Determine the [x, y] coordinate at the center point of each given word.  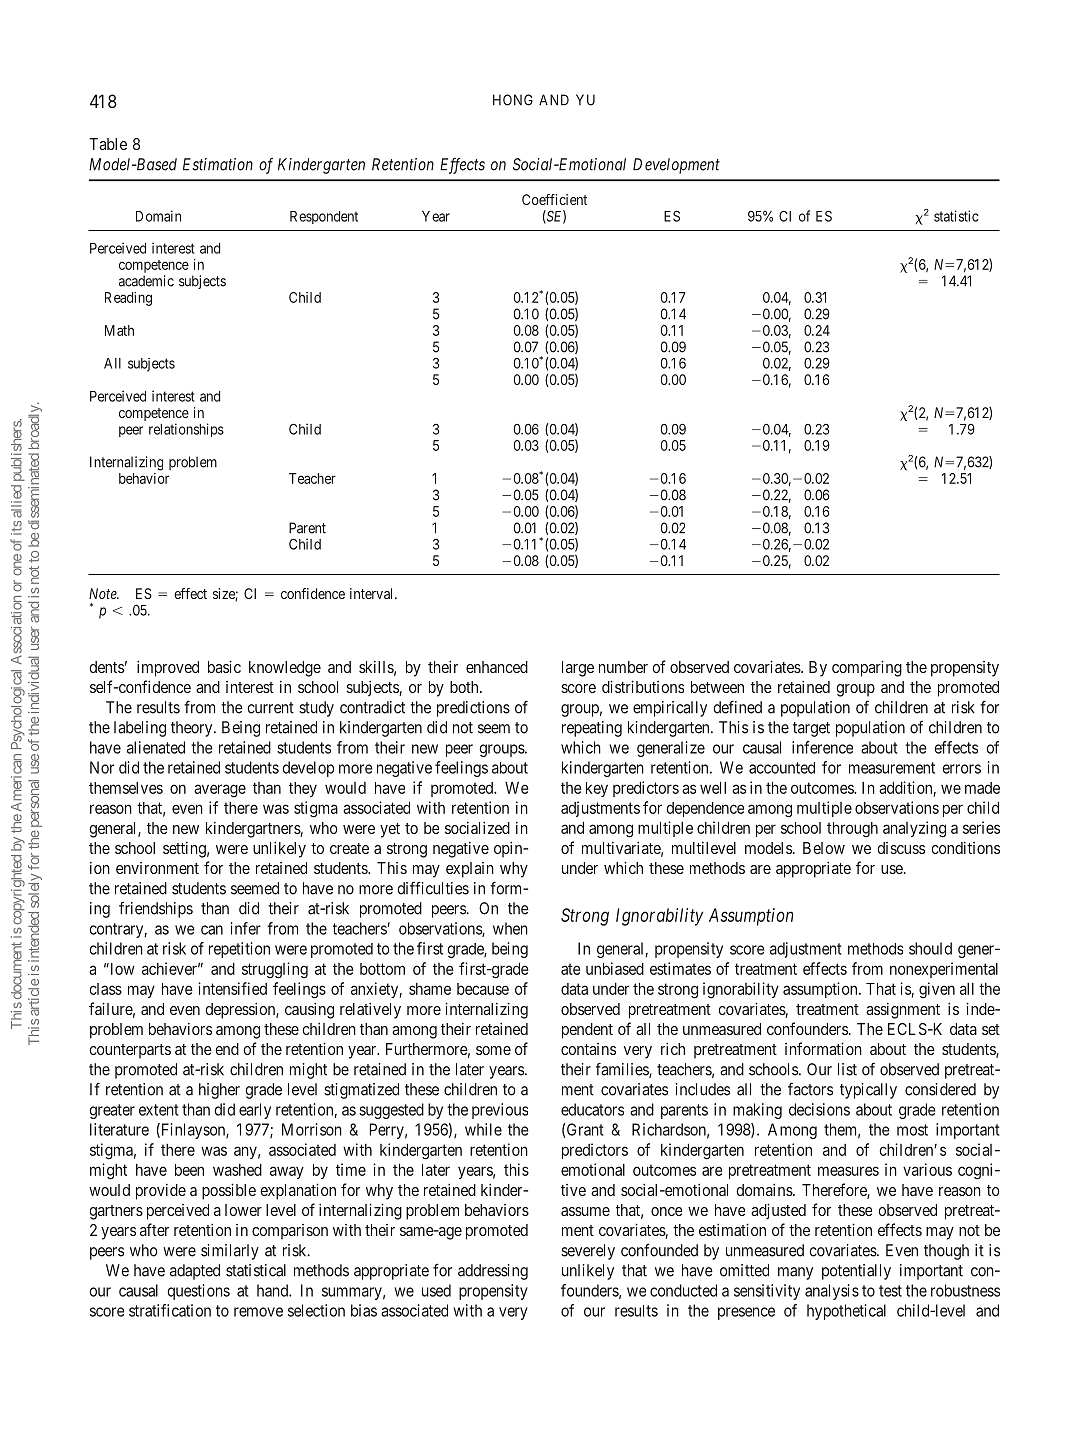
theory [193, 729]
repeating [592, 729]
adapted [195, 1272]
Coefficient [554, 199]
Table [108, 144]
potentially [856, 1272]
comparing [867, 668]
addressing [493, 1272]
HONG [513, 100]
